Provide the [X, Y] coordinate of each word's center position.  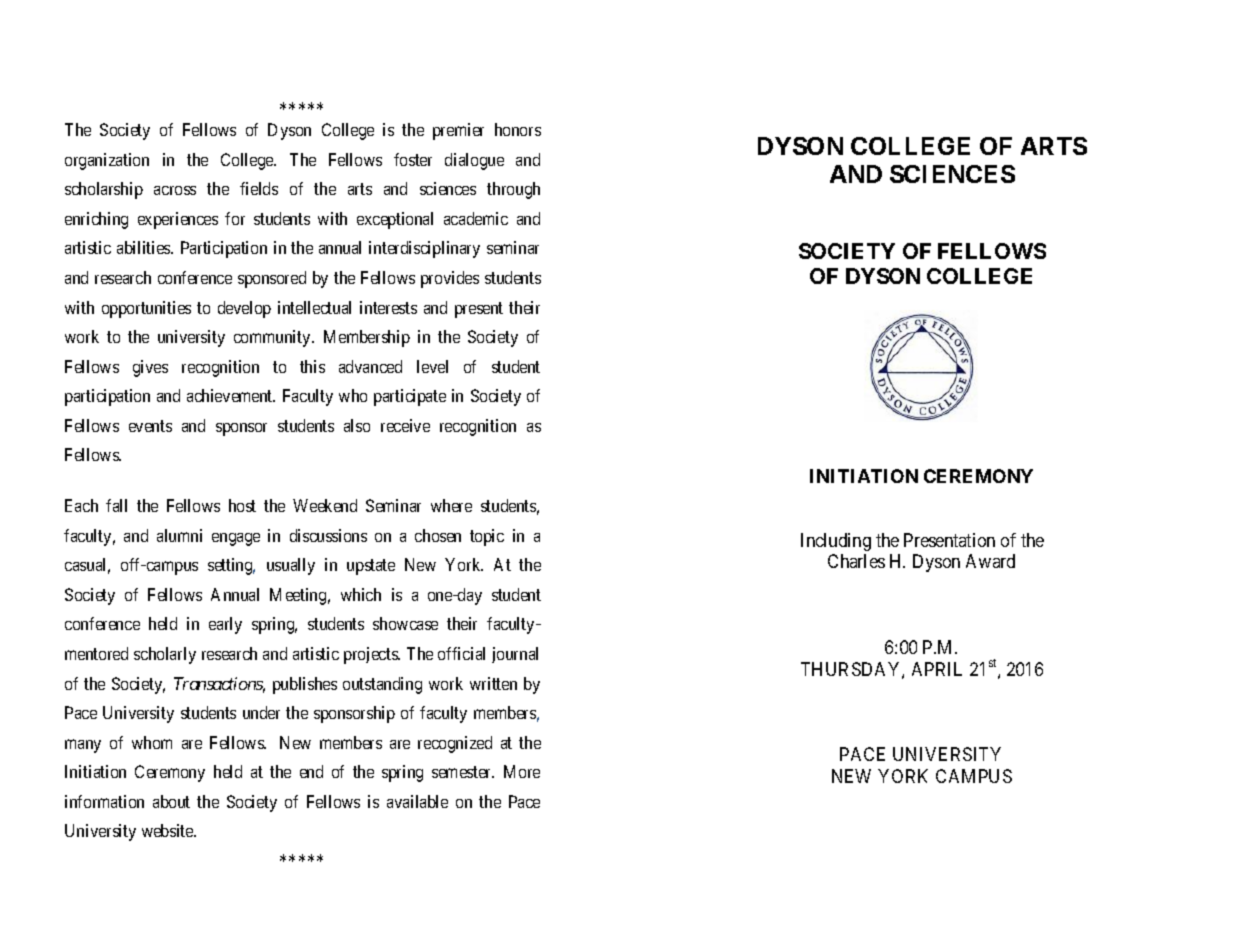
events [150, 426]
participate [410, 397]
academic [476, 218]
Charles [856, 561]
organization [107, 161]
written [493, 683]
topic [487, 537]
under [261, 712]
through [513, 190]
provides [450, 279]
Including [836, 542]
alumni [179, 535]
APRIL [937, 669]
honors [518, 129]
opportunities [146, 309]
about [171, 801]
